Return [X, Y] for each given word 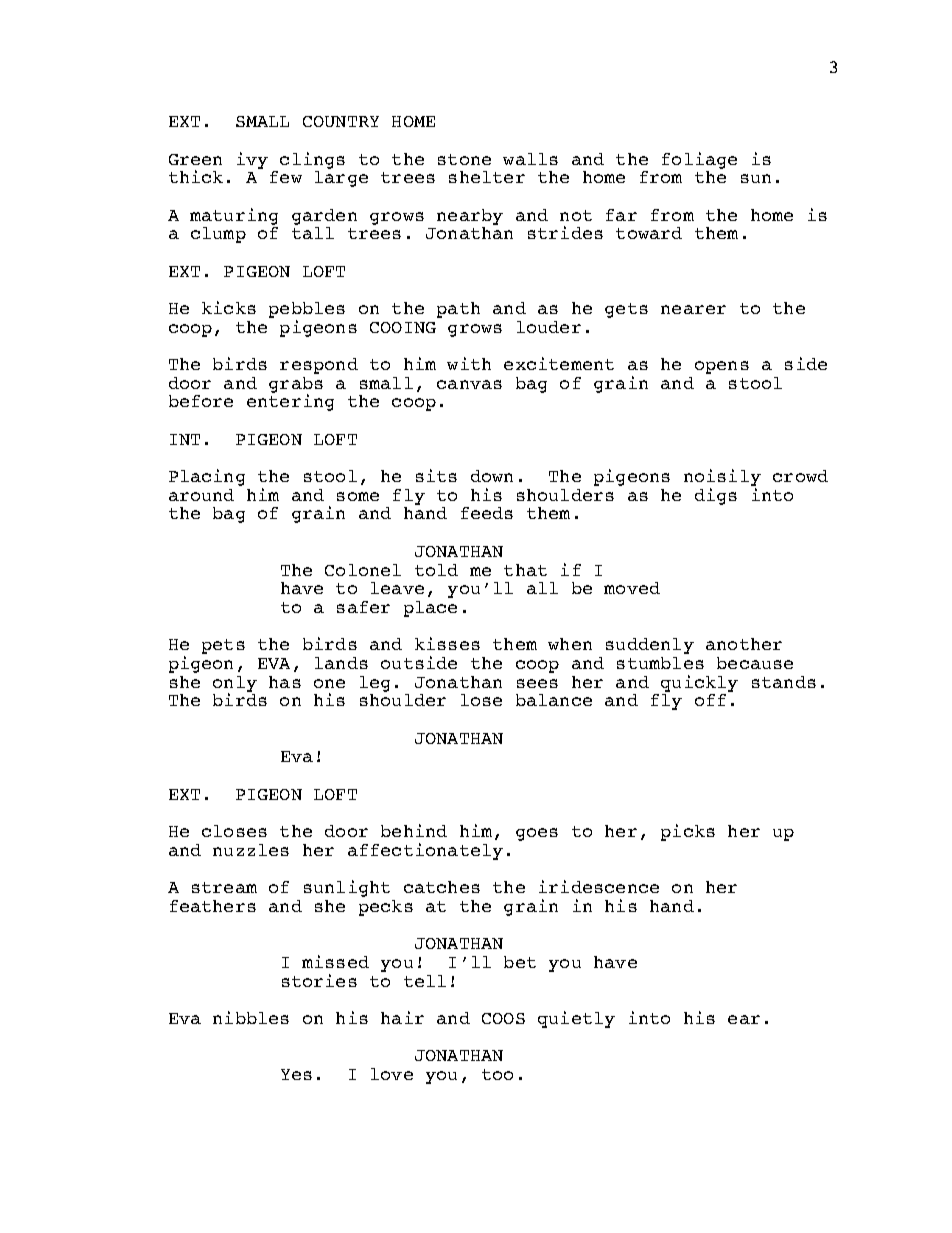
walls [530, 159]
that [525, 570]
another [744, 644]
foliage [699, 160]
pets [223, 646]
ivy [252, 160]
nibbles [251, 1017]
